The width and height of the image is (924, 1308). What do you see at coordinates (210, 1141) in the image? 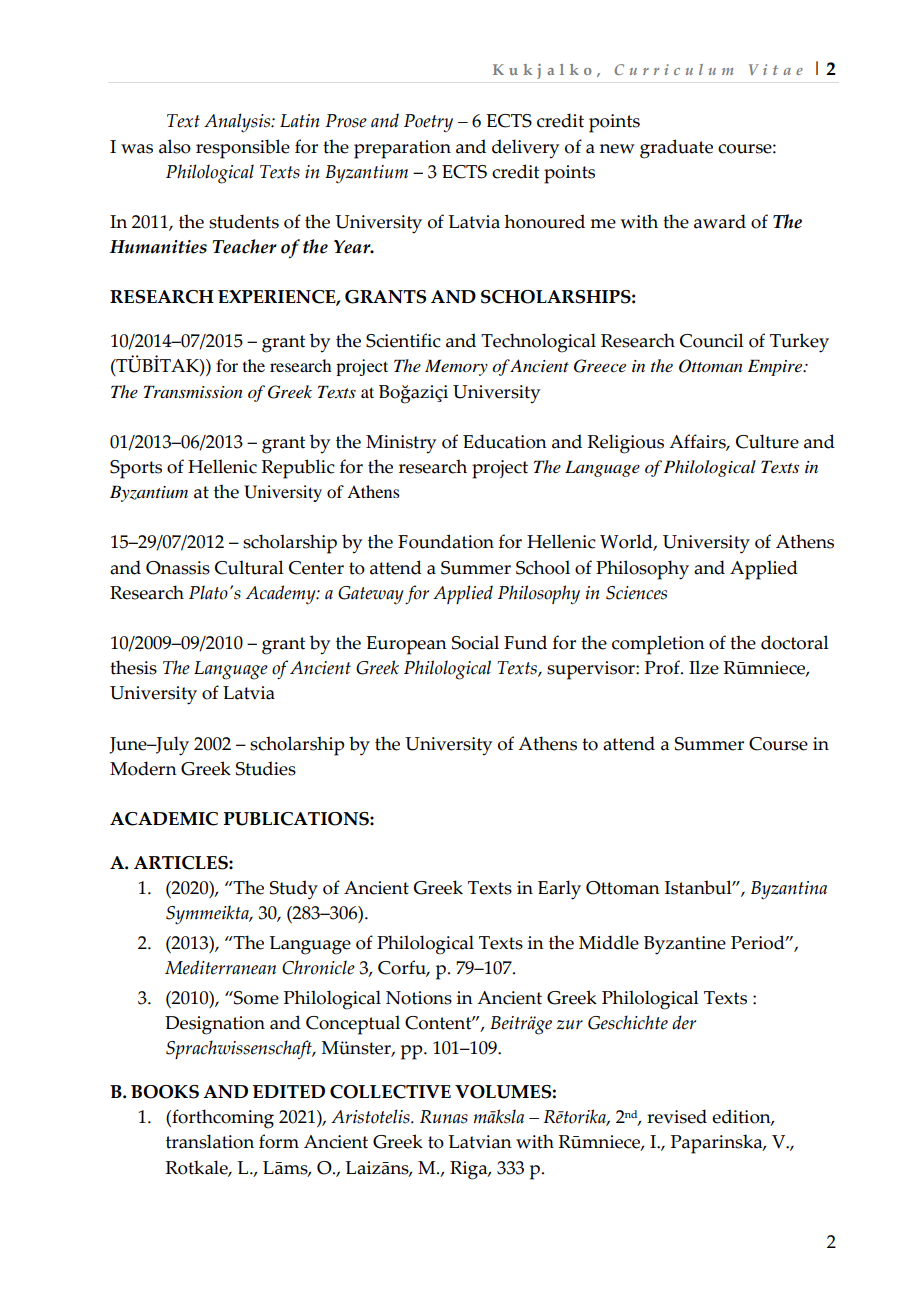
I see `translation` at bounding box center [210, 1141].
